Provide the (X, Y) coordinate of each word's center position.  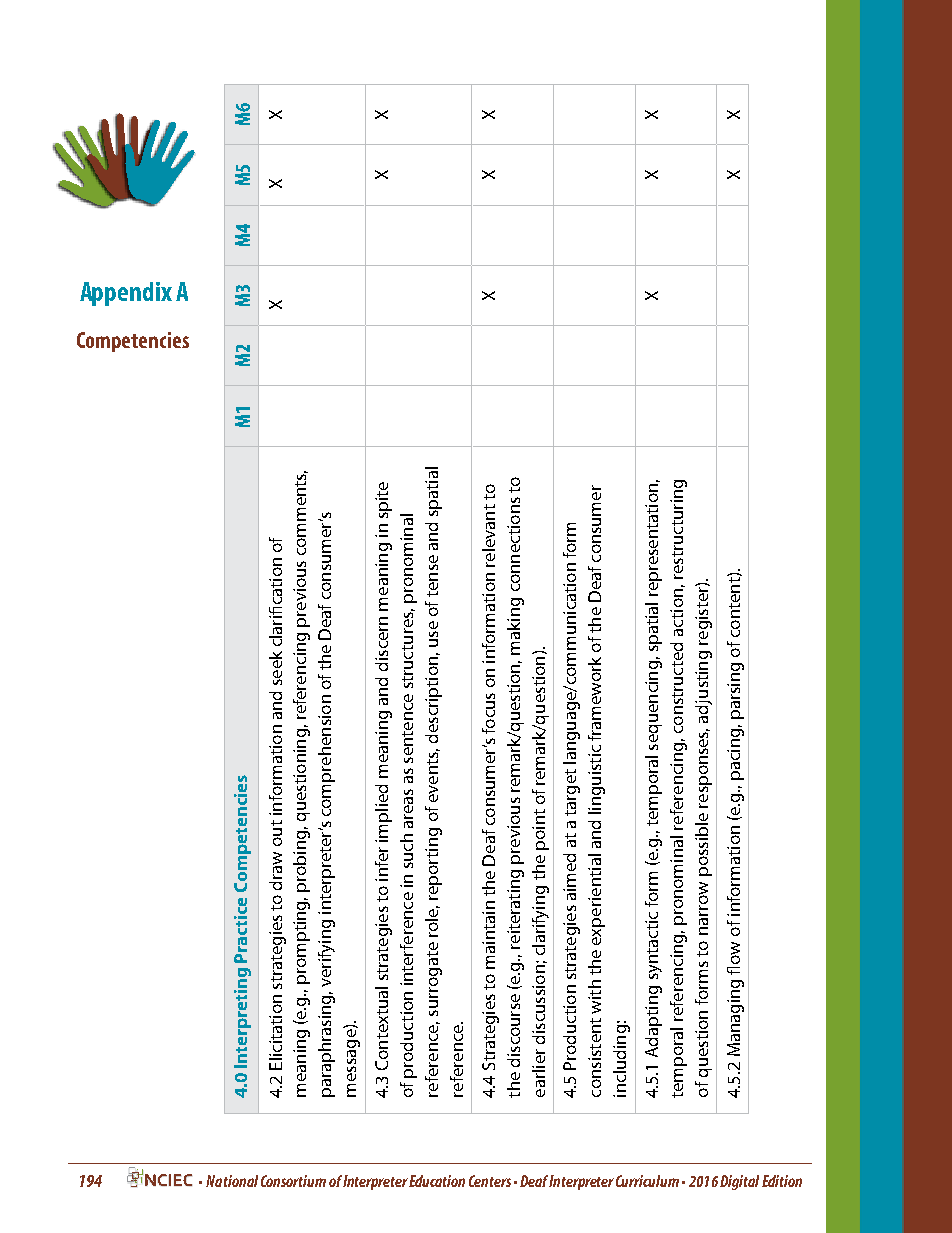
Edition (782, 1181)
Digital (739, 1182)
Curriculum (647, 1181)
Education (437, 1181)
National (232, 1181)
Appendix (126, 294)
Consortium (293, 1181)
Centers (490, 1181)
